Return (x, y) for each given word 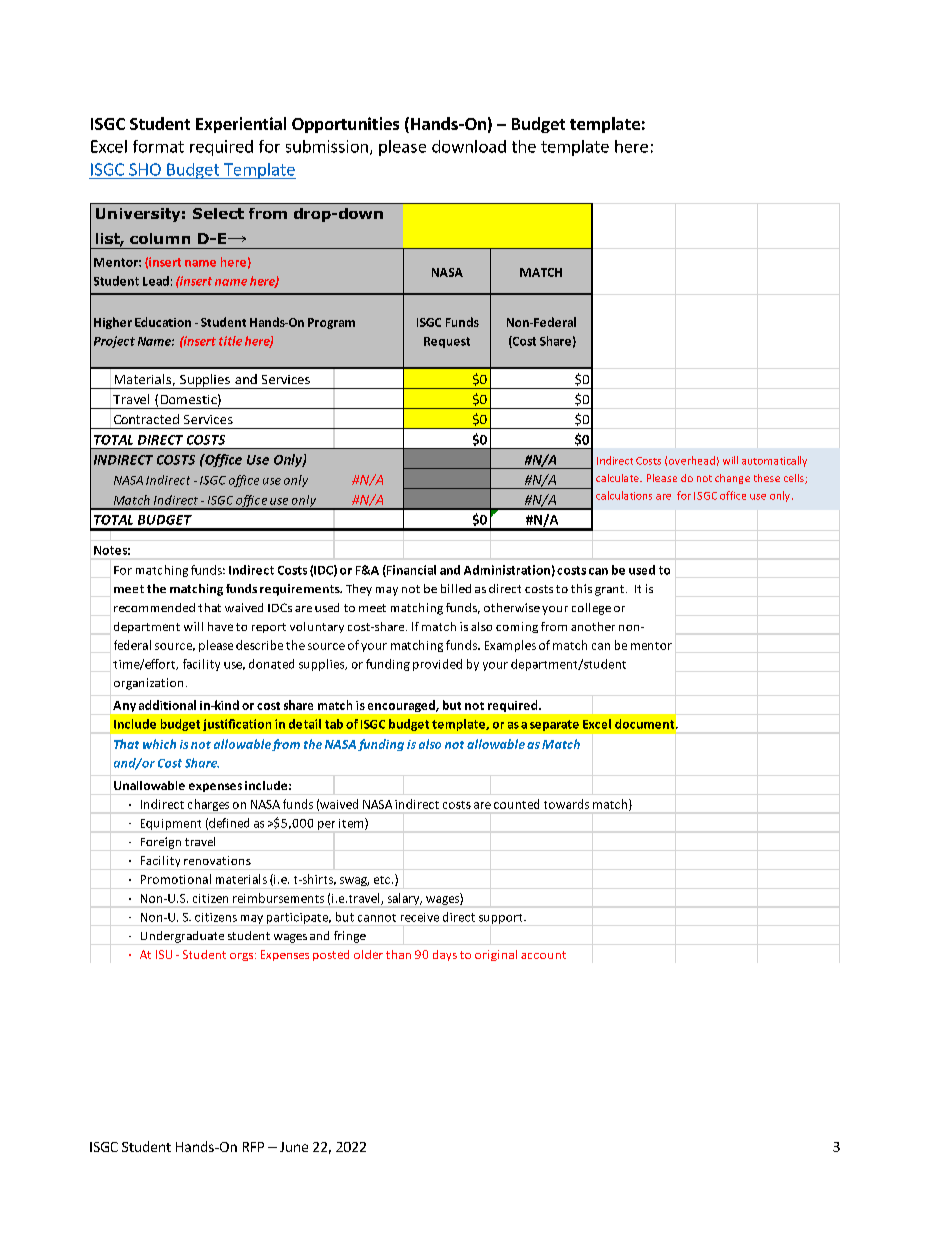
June (294, 1147)
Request (447, 342)
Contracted (146, 419)
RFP (253, 1147)
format (158, 146)
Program (331, 323)
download (469, 146)
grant (609, 590)
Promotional (176, 879)
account (543, 955)
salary (405, 899)
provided (437, 665)
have (220, 626)
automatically (774, 461)
